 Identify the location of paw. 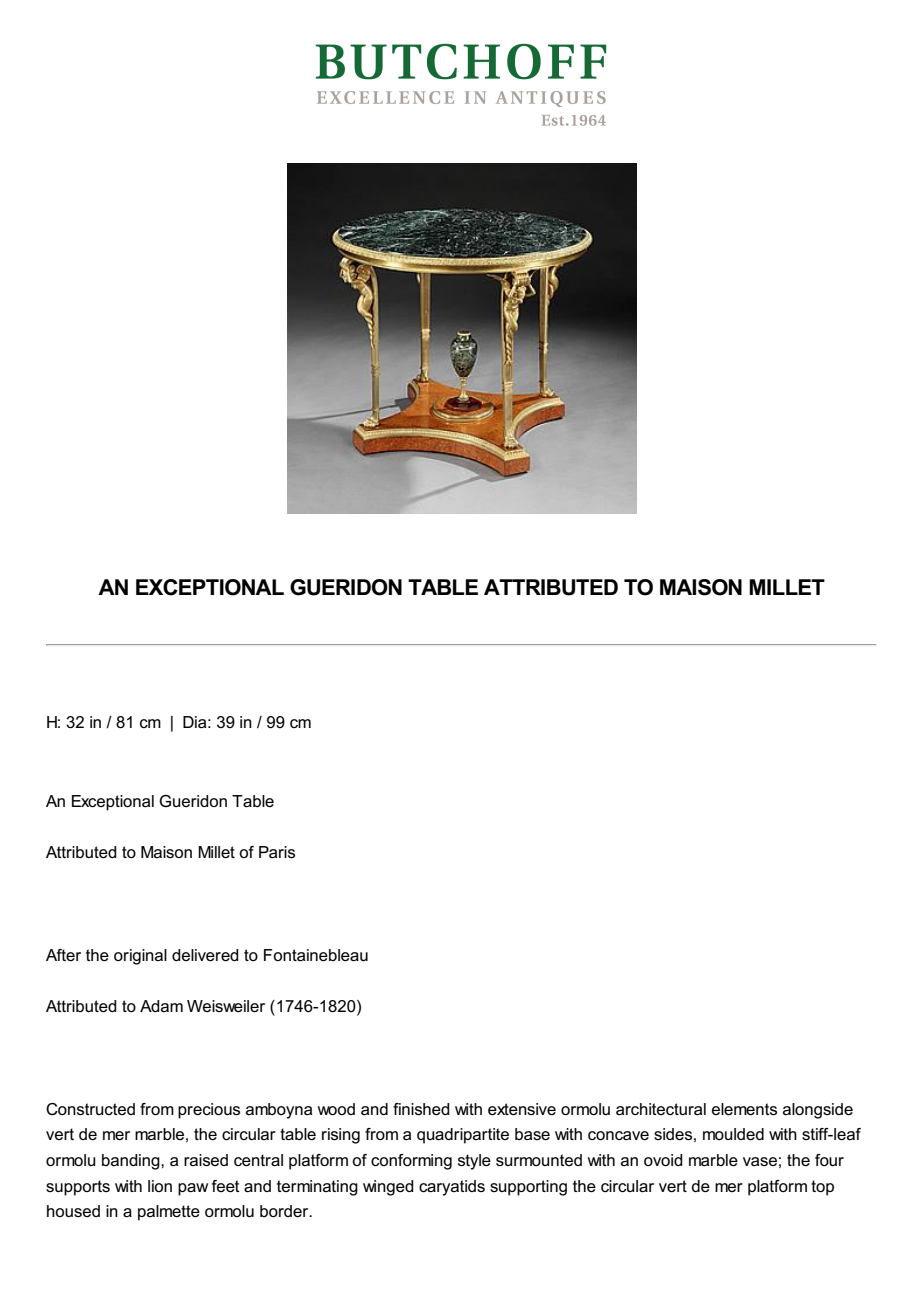
(193, 1189).
